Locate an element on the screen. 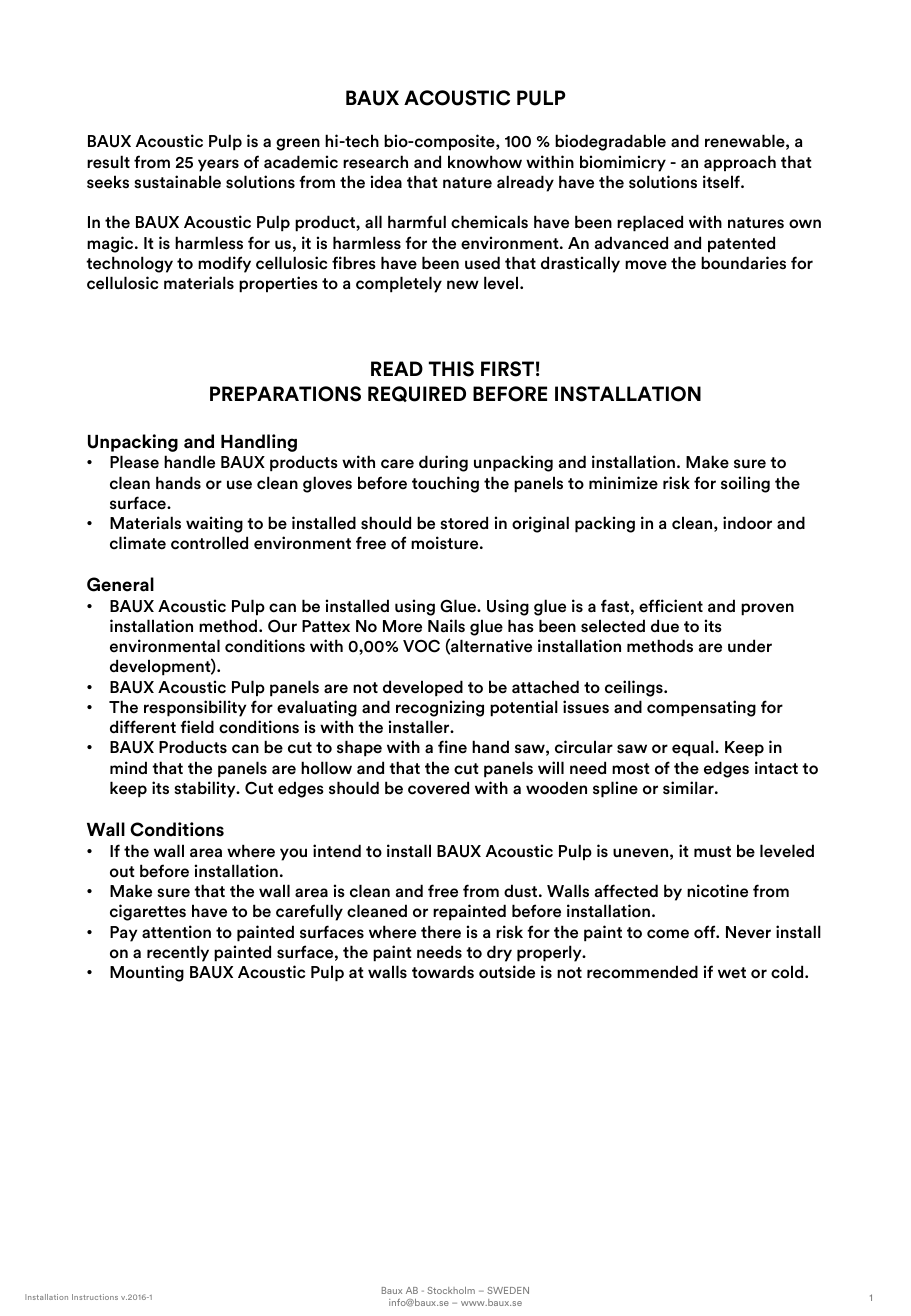 This screenshot has width=911, height=1316. recognizing is located at coordinates (440, 708).
